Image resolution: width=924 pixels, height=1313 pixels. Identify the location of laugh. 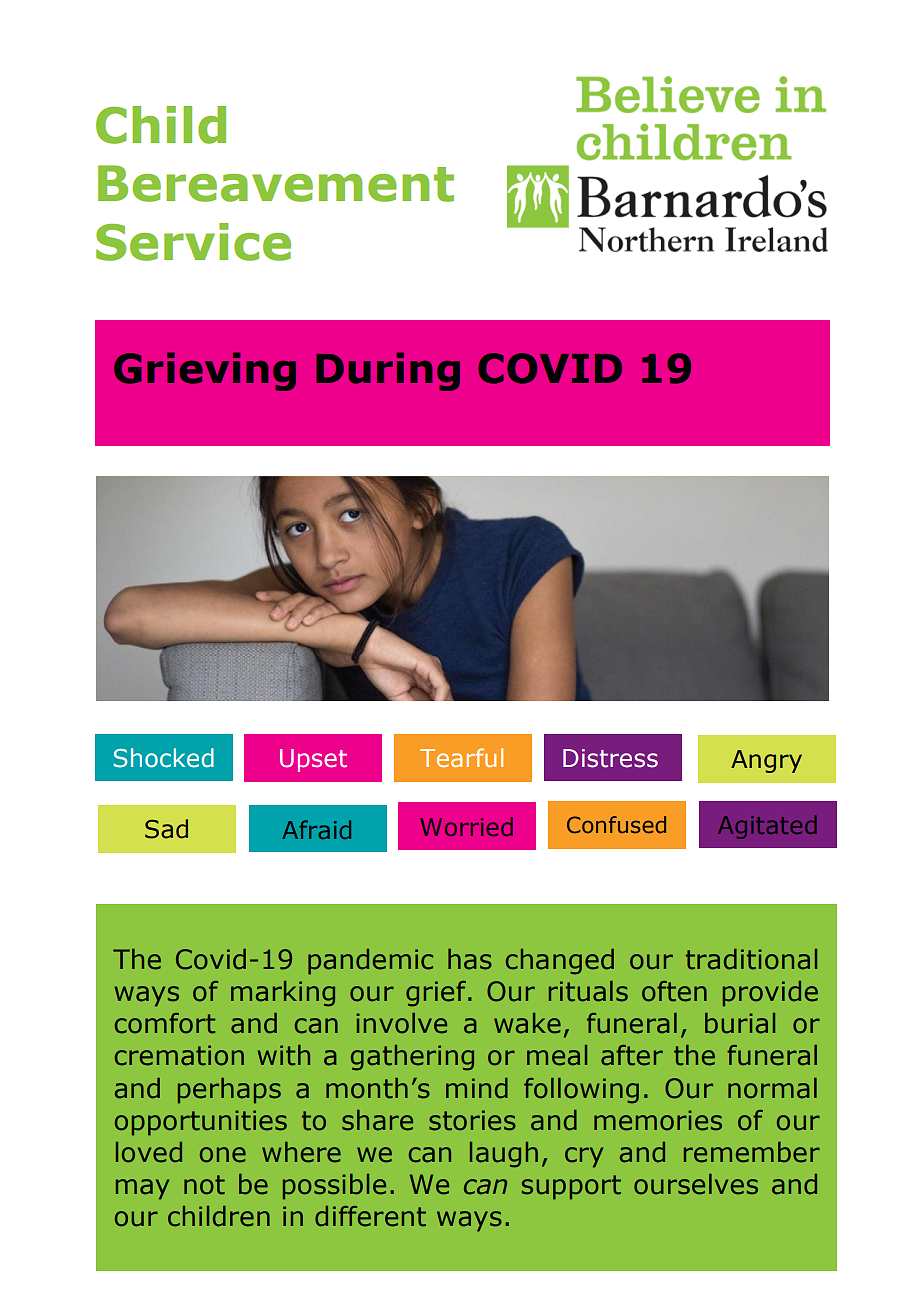
(504, 1155).
